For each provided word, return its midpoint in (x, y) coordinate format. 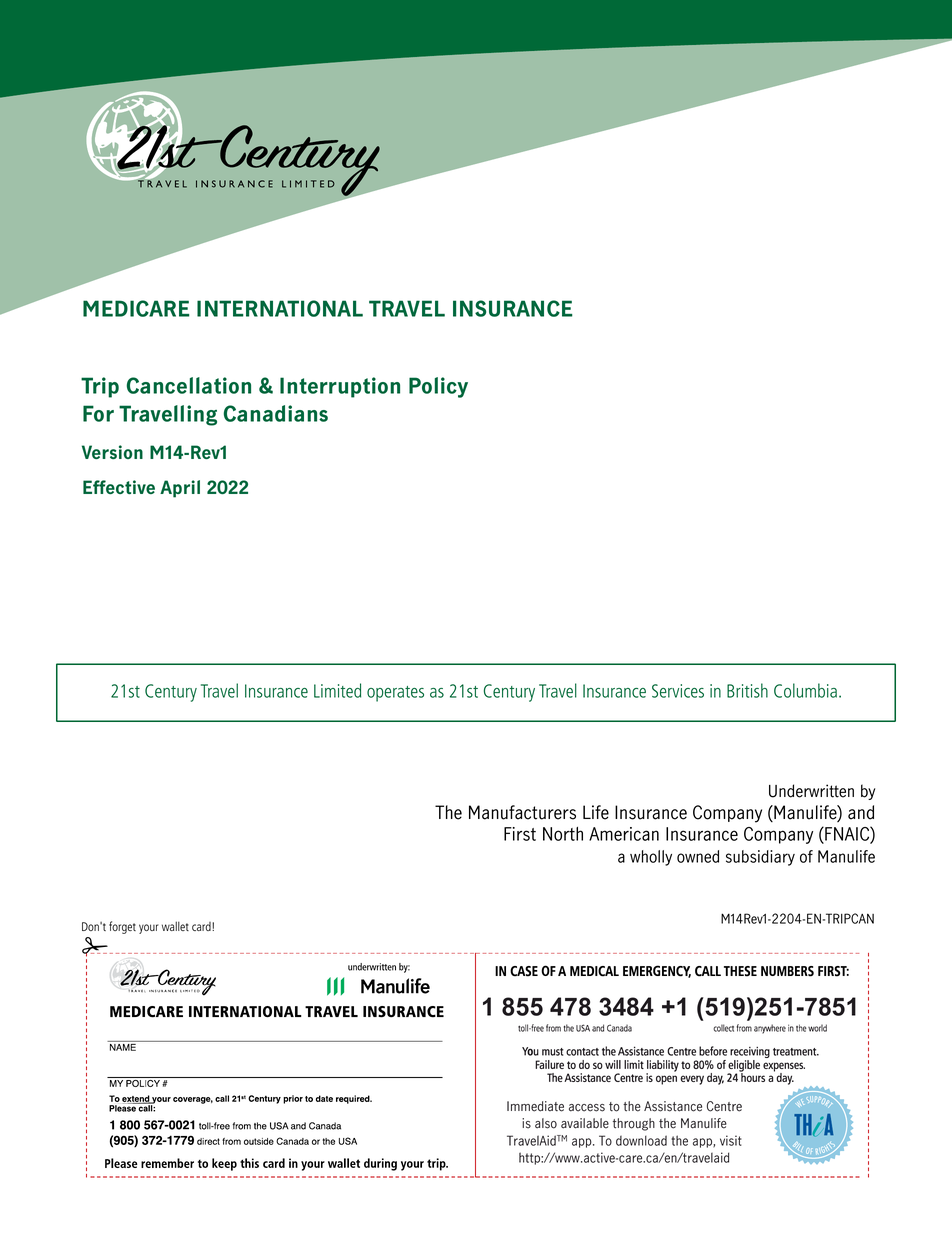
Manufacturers (522, 812)
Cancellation (189, 385)
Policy (438, 387)
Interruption (340, 387)
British (747, 690)
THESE (740, 971)
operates (395, 694)
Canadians (276, 413)
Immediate (535, 1106)
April (180, 489)
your (149, 929)
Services (678, 691)
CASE (524, 971)
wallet (175, 926)
